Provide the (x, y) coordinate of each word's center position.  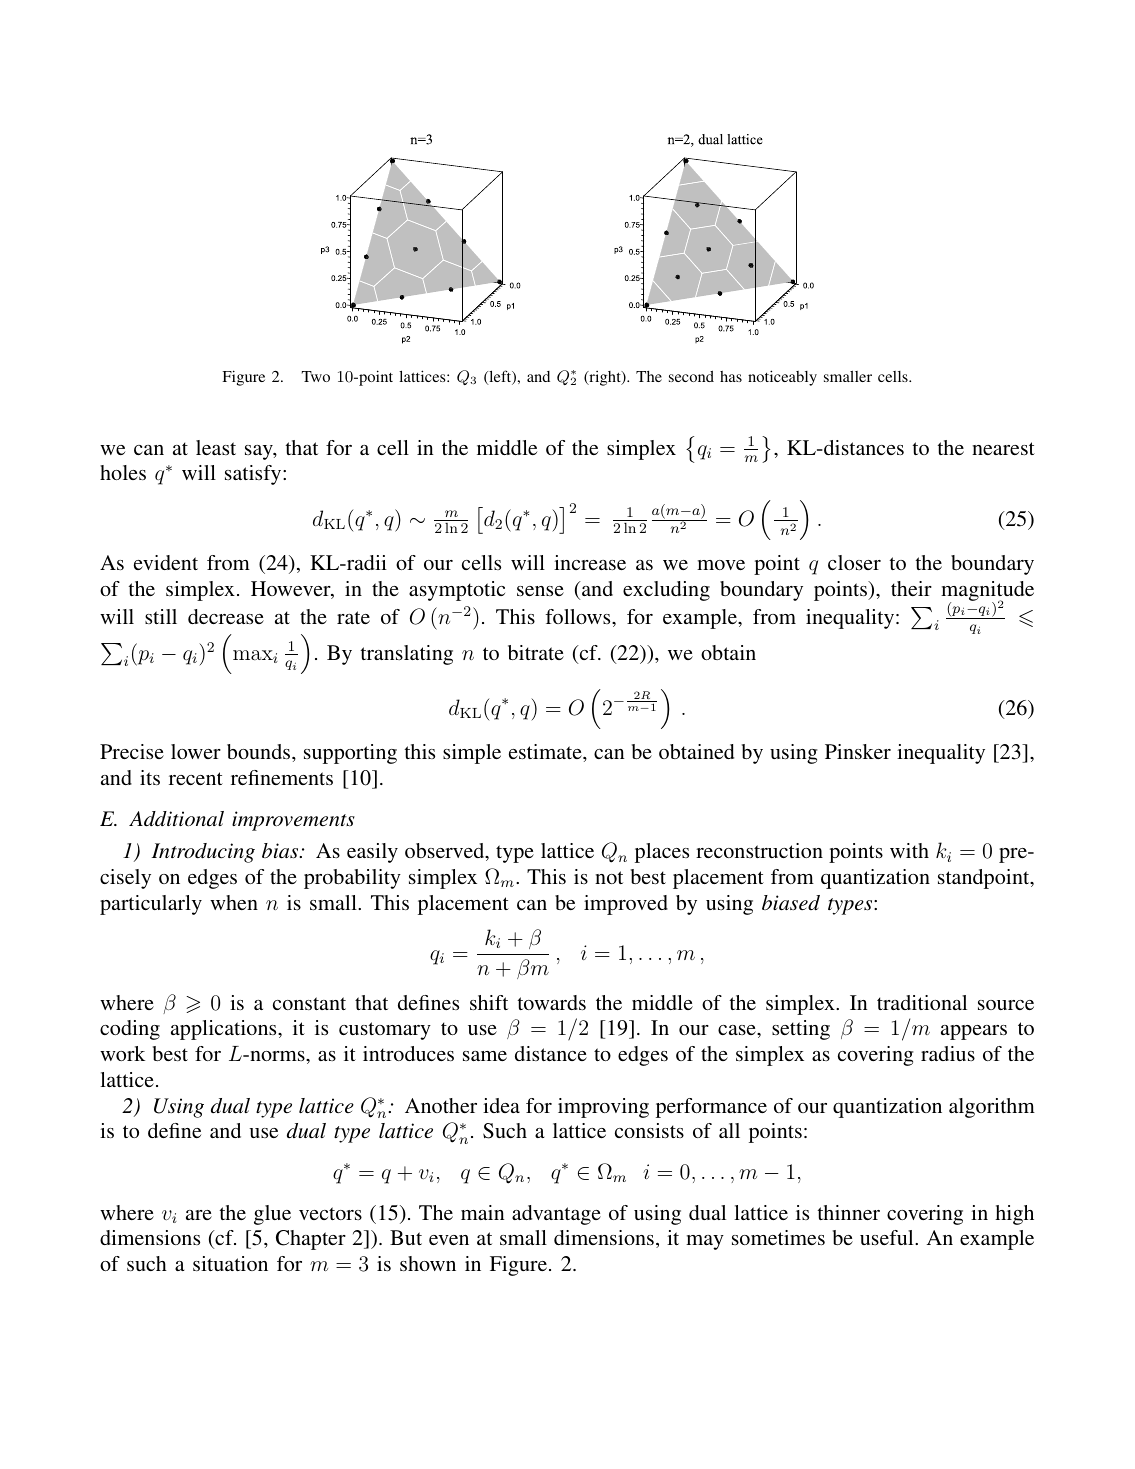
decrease (226, 616)
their (911, 588)
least (216, 447)
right (605, 378)
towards (552, 1002)
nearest (1003, 448)
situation (230, 1263)
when (234, 902)
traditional (922, 1002)
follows (579, 616)
